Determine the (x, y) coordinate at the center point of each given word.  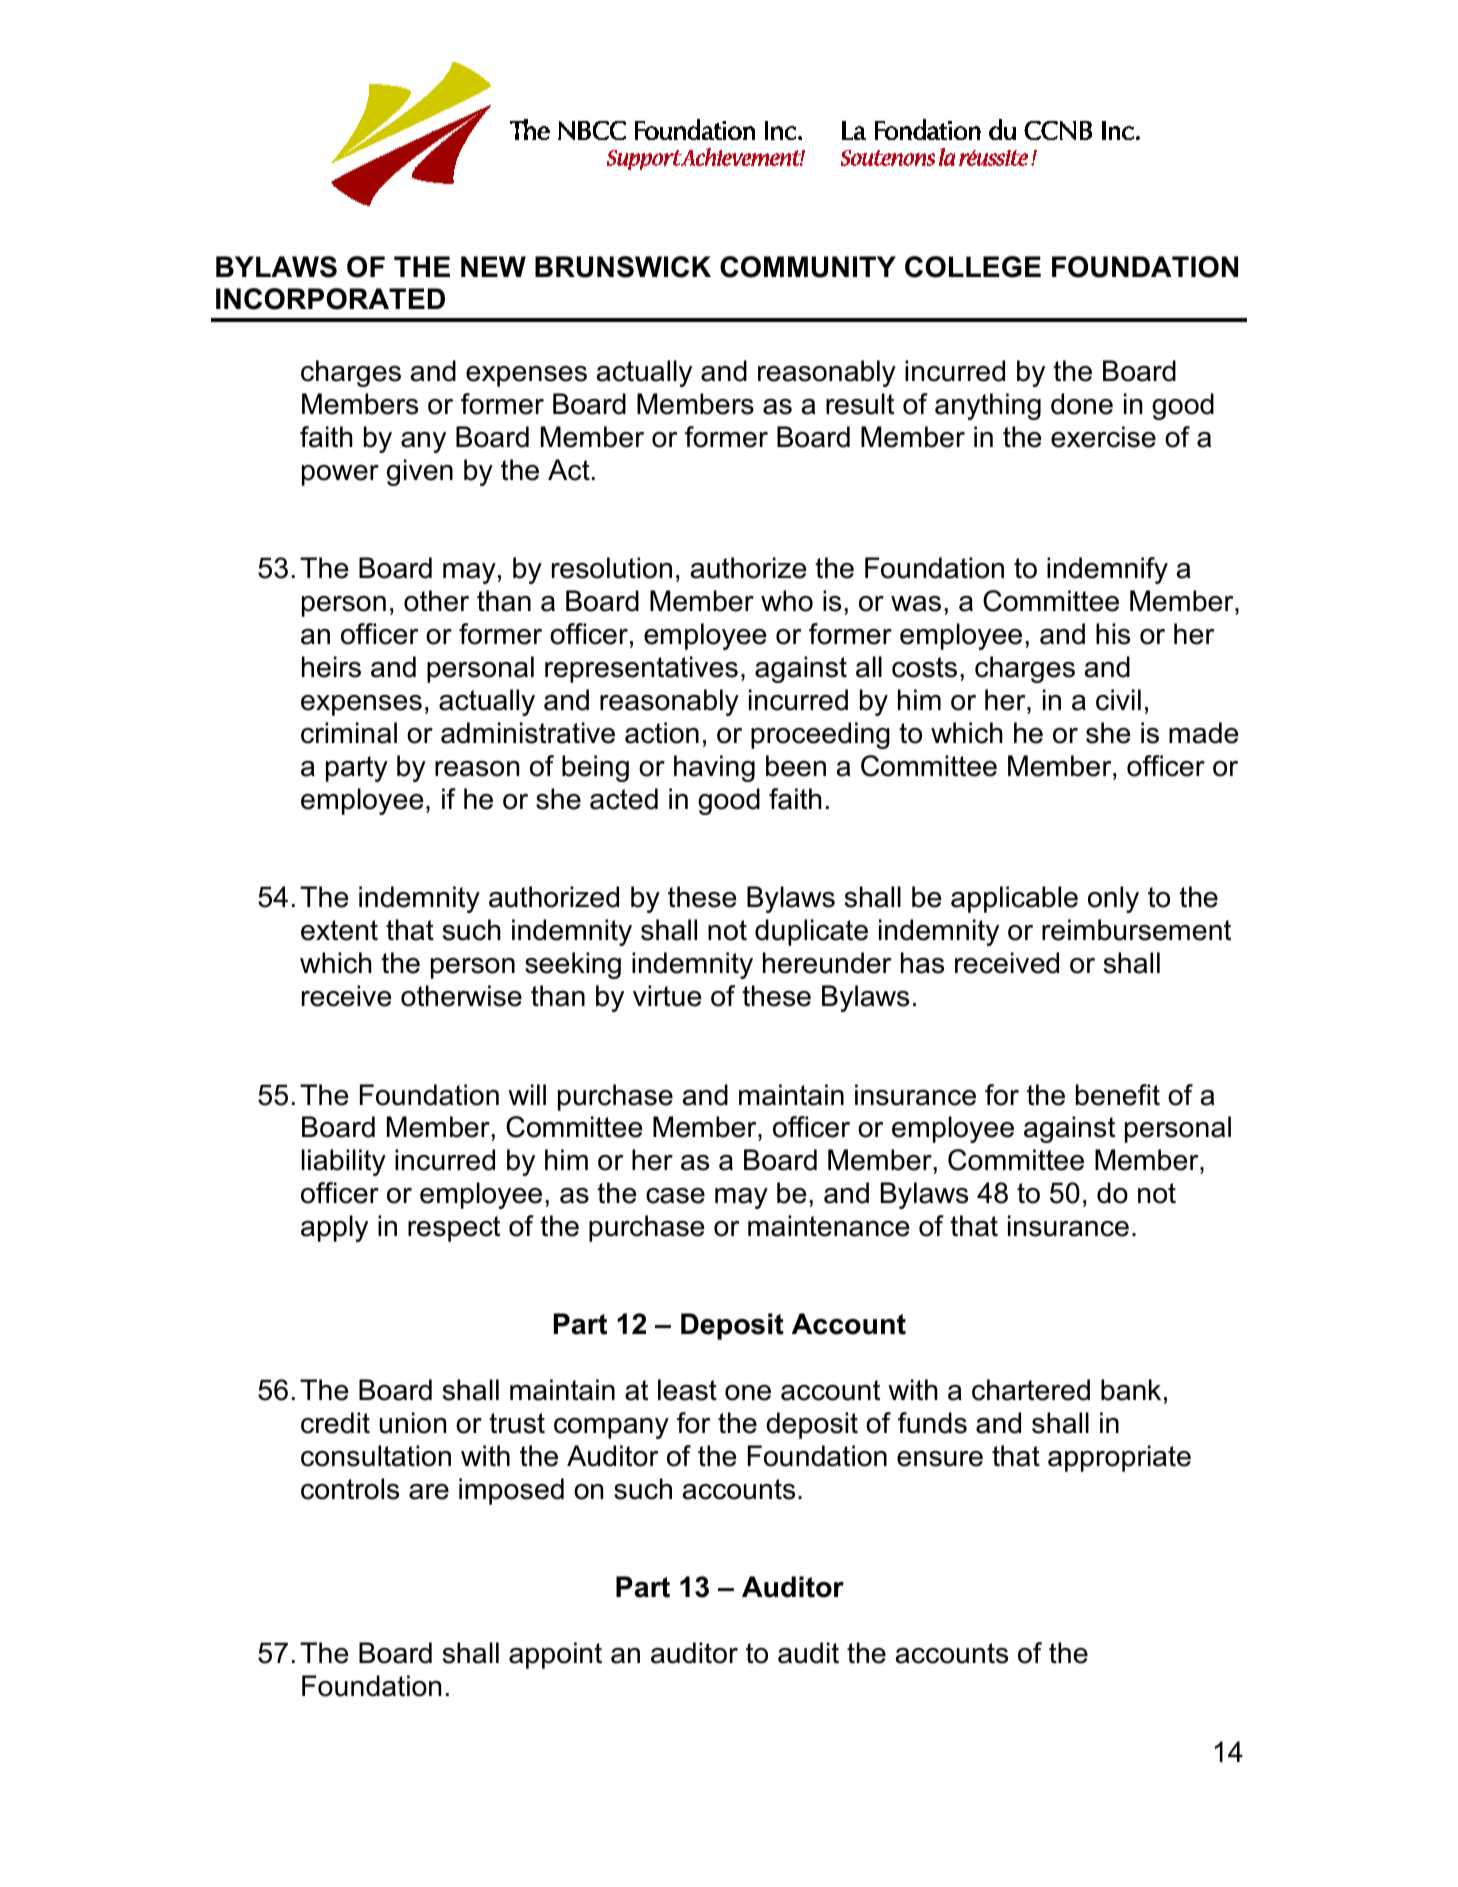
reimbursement (1136, 930)
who (787, 601)
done (1082, 404)
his (1113, 634)
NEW (493, 266)
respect (454, 1229)
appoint (555, 1655)
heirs (331, 667)
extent (339, 930)
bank (1131, 1390)
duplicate (811, 932)
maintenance (828, 1226)
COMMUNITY (808, 267)
